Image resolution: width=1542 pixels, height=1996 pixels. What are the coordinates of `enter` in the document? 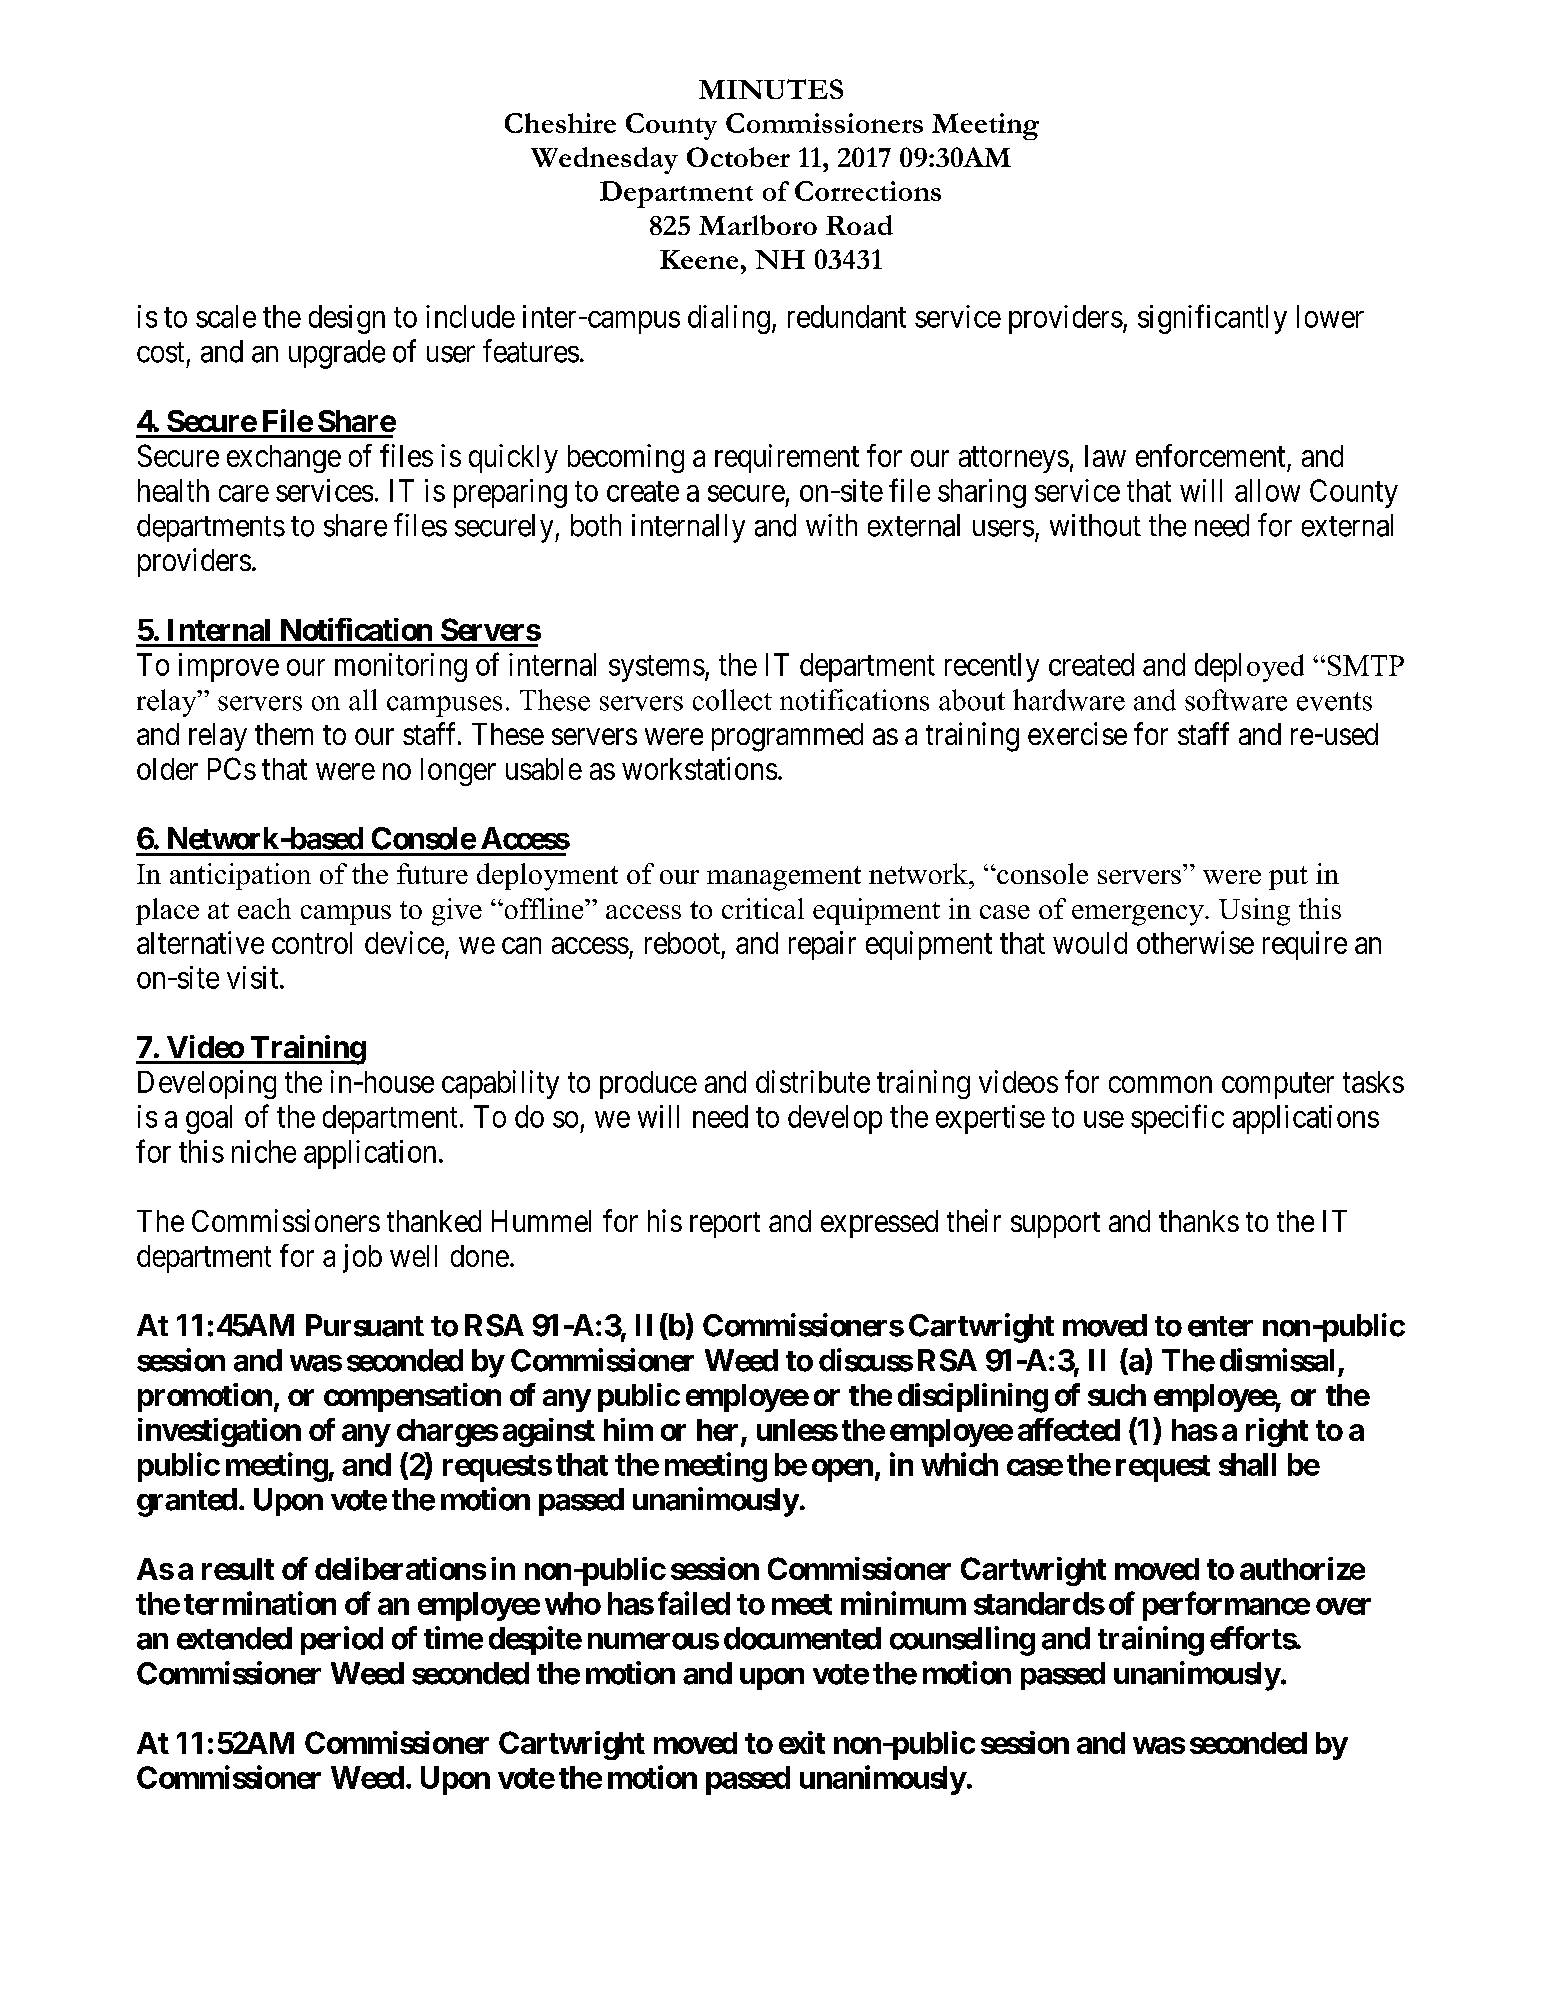 It's located at (1220, 1326).
